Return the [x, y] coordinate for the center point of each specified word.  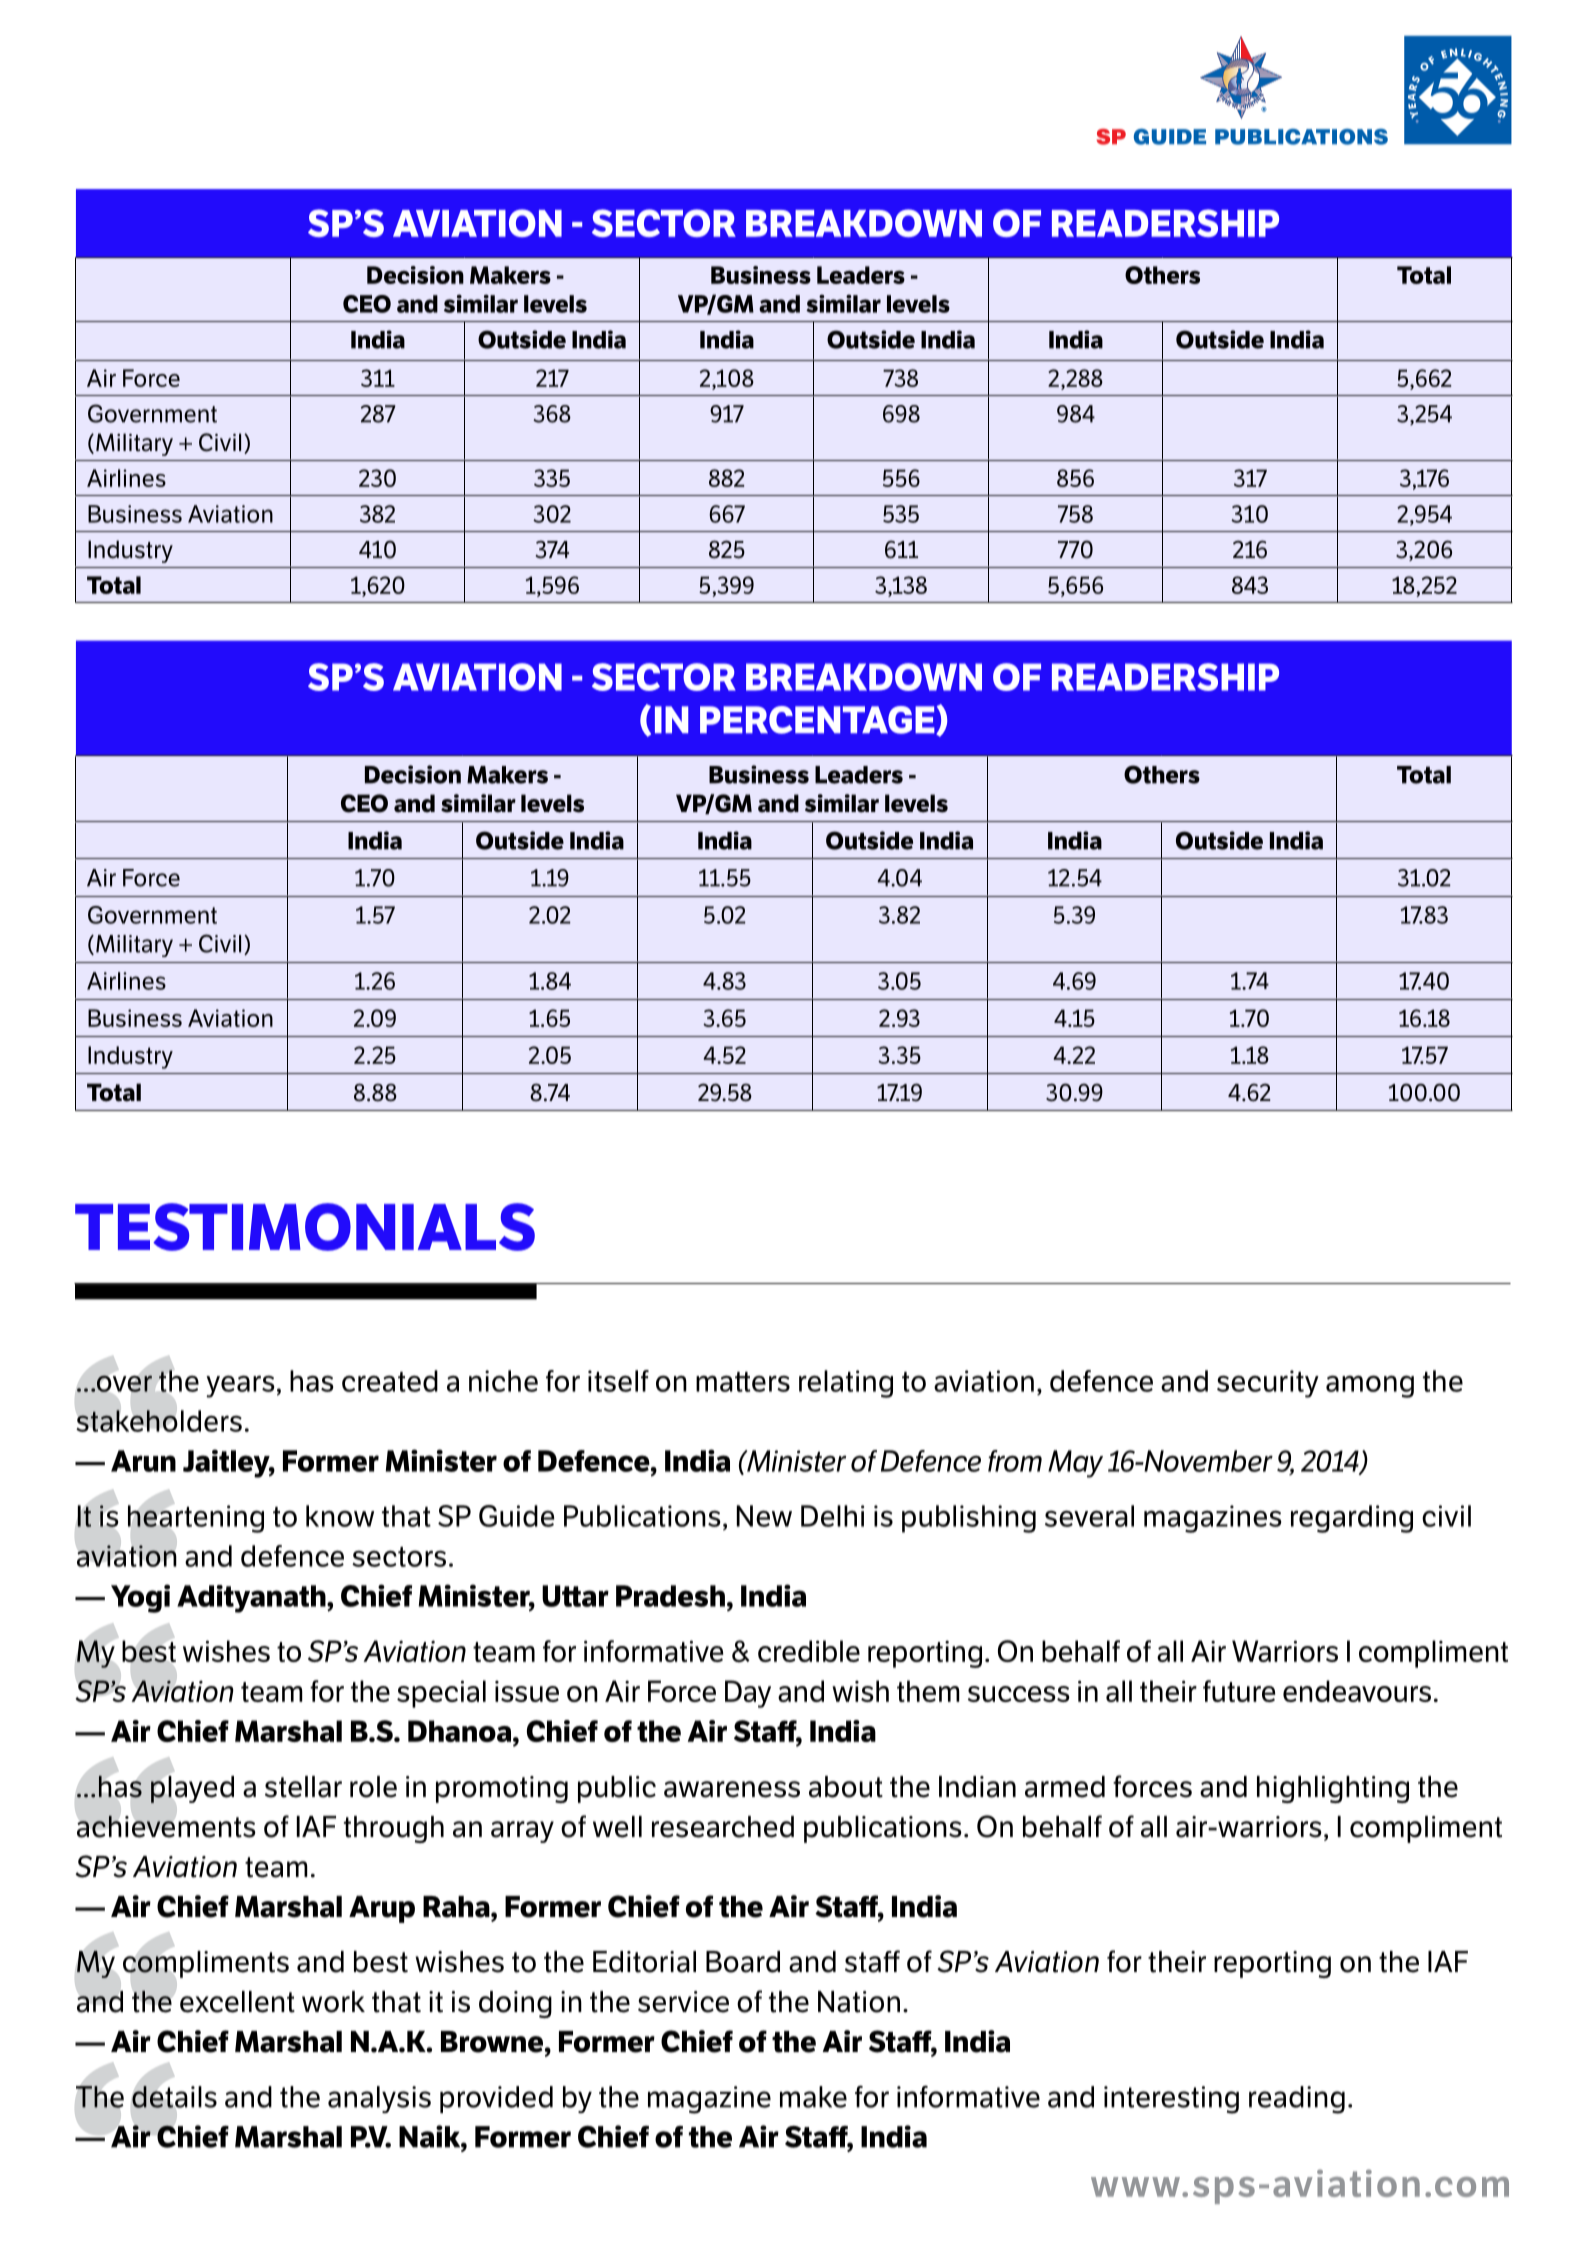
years [240, 1386]
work [333, 2002]
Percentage [818, 720]
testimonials [305, 1227]
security [1268, 1384]
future [1239, 1691]
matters [743, 1382]
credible [809, 1651]
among [1370, 1386]
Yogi [140, 1598]
